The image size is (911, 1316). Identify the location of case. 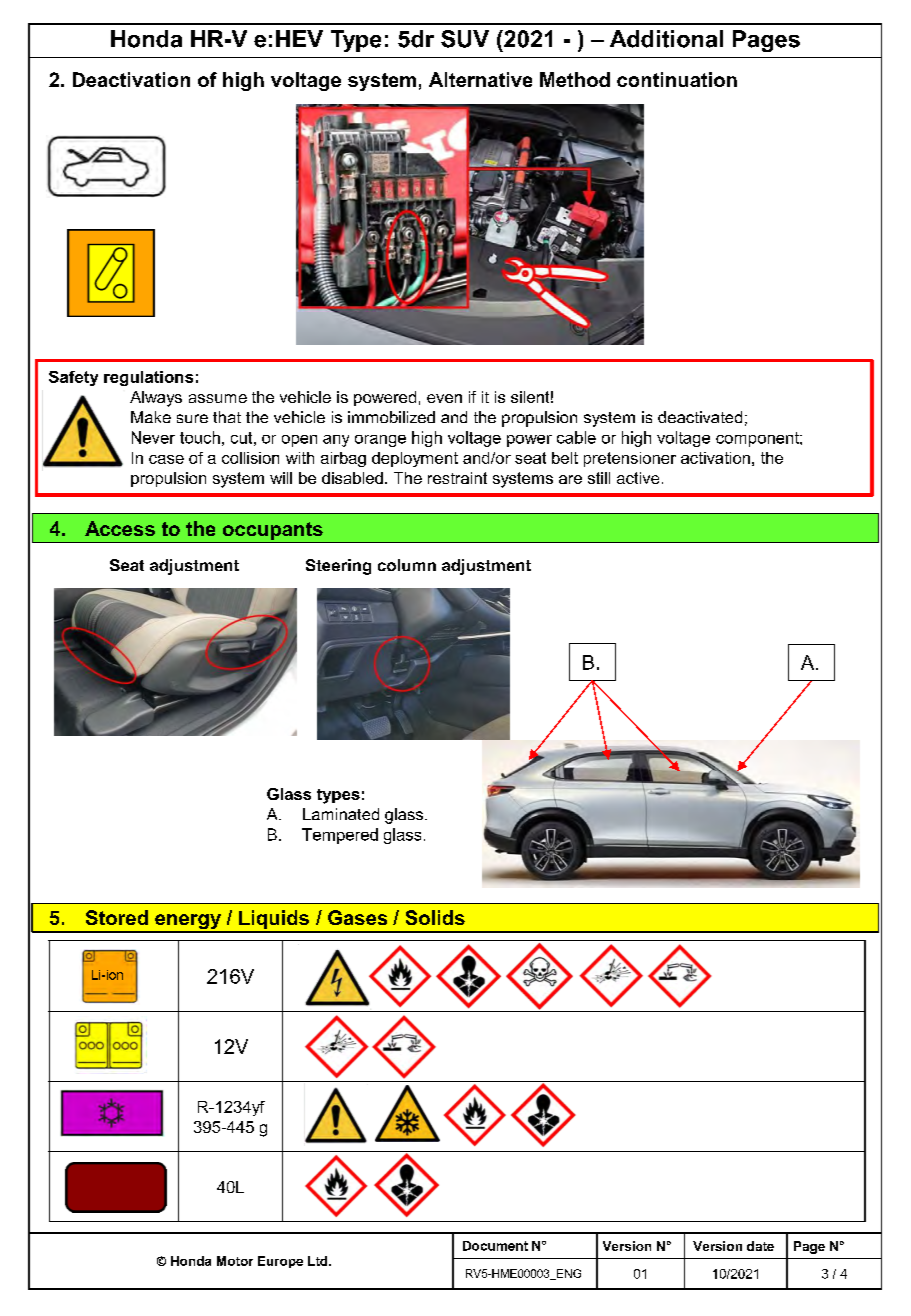
(166, 459).
